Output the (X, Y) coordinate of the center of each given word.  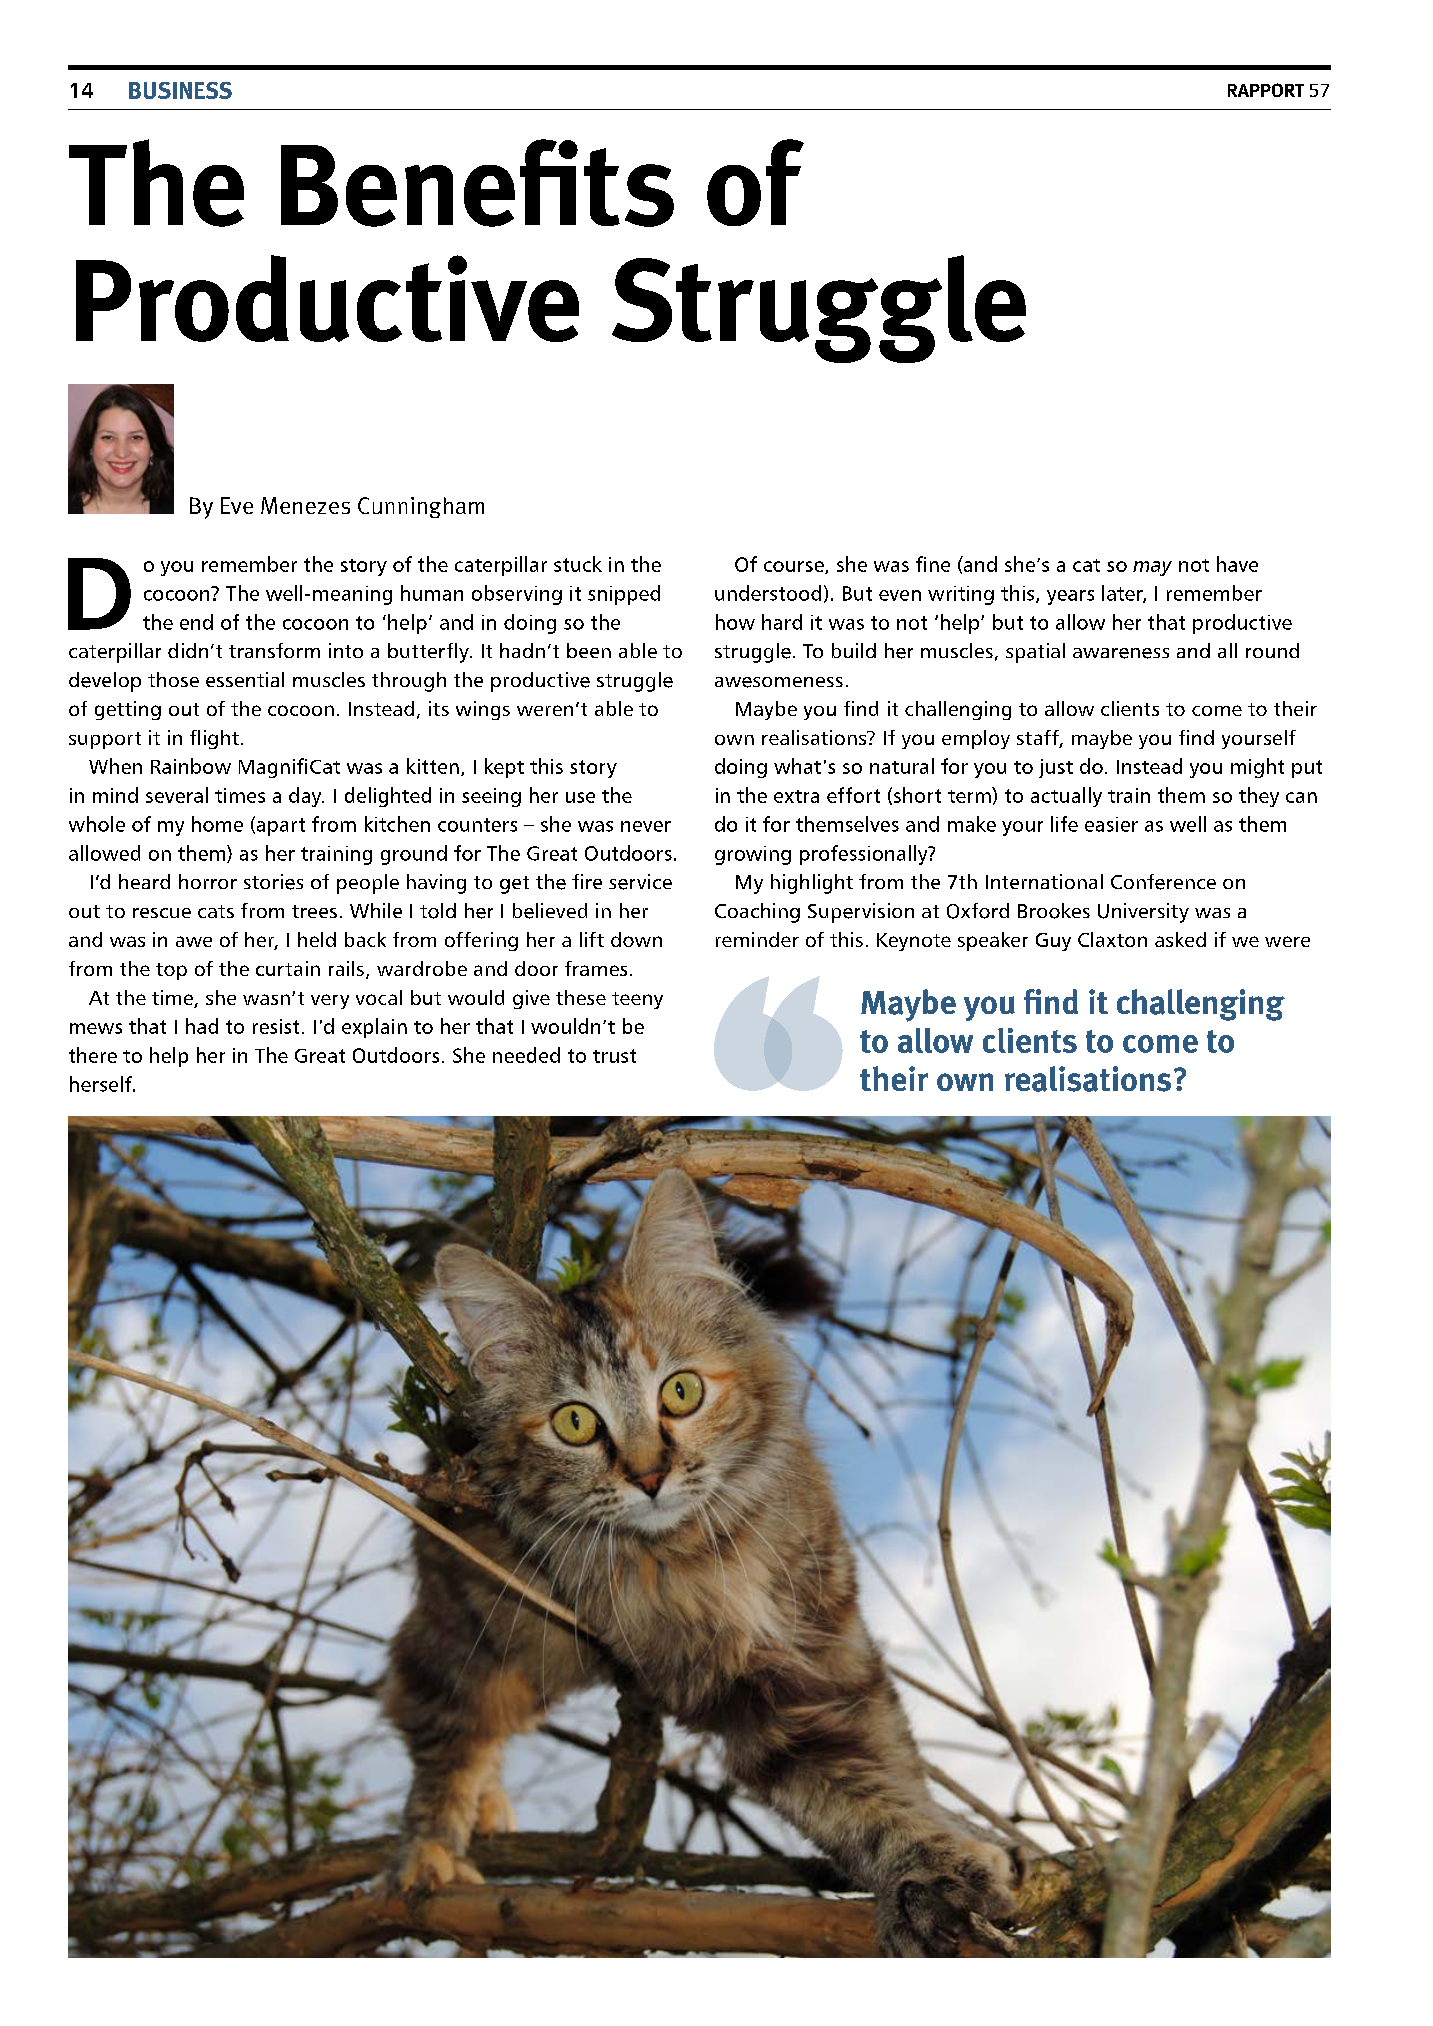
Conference (1163, 882)
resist (276, 1026)
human (432, 593)
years (1070, 597)
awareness (1121, 653)
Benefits (477, 183)
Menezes (305, 505)
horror (208, 881)
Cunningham (421, 507)
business (180, 90)
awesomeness (779, 682)
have (1237, 564)
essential (245, 679)
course (795, 567)
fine (933, 564)
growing (753, 855)
